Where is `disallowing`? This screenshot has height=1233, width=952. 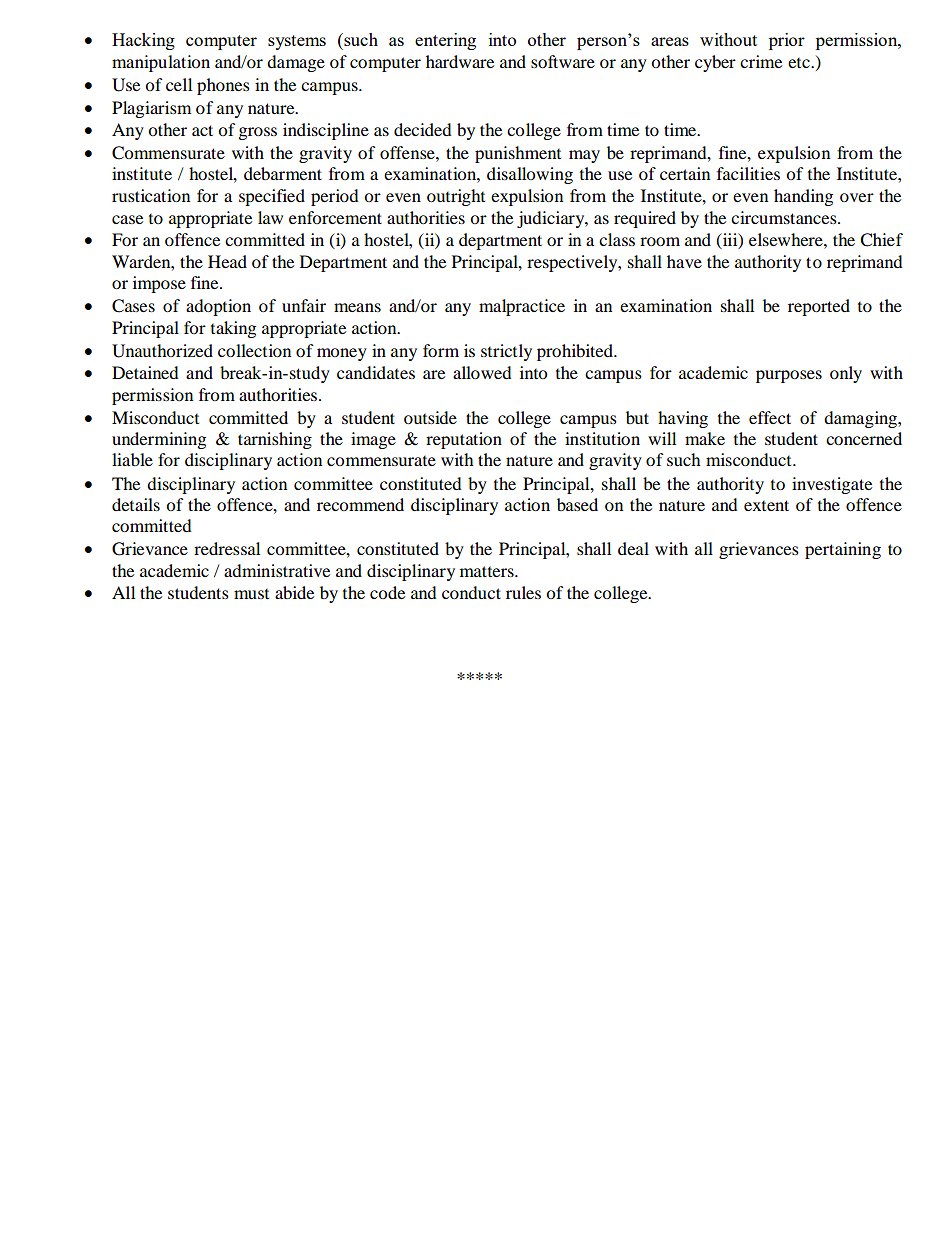 disallowing is located at coordinates (530, 175).
